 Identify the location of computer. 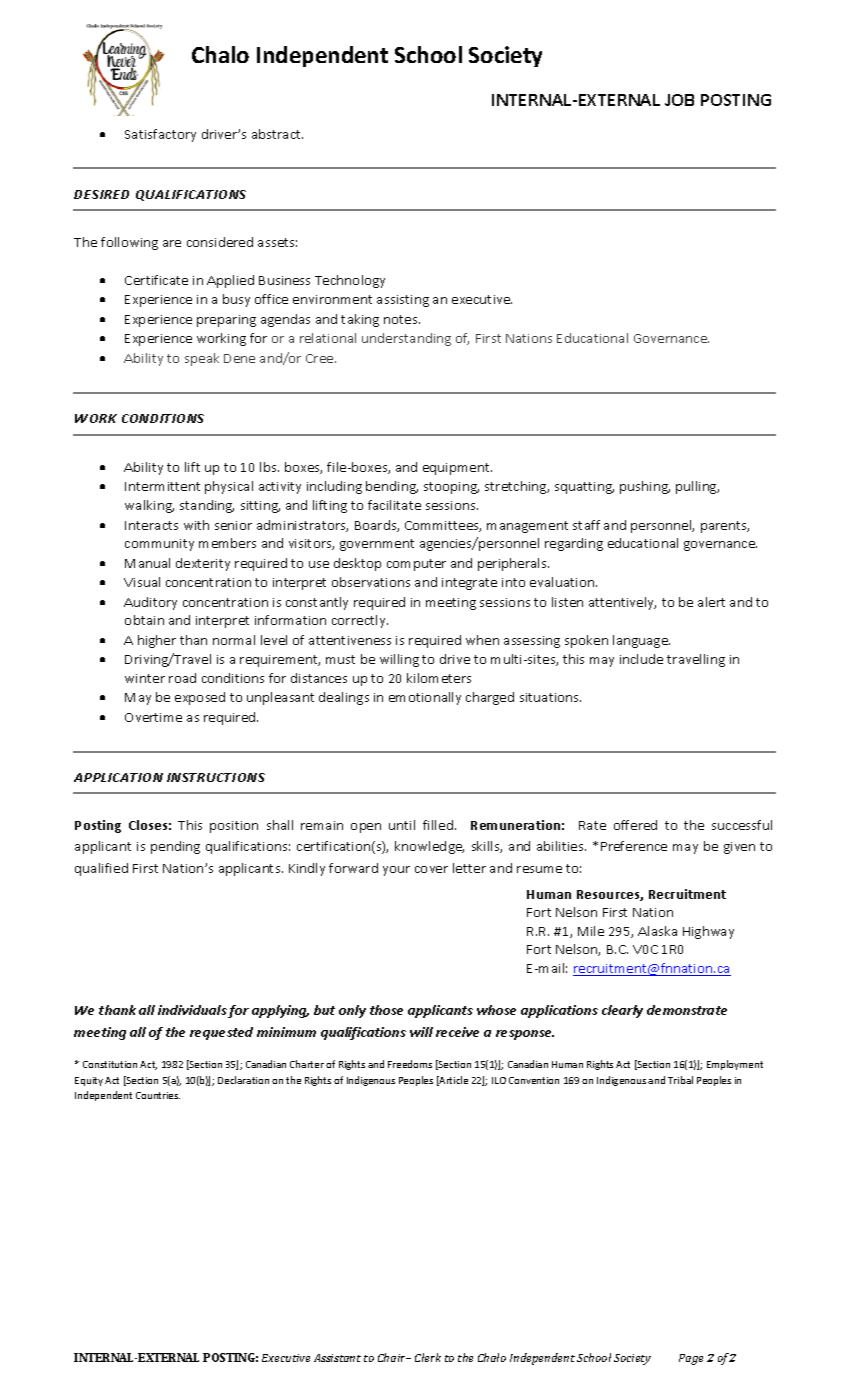
(416, 565).
